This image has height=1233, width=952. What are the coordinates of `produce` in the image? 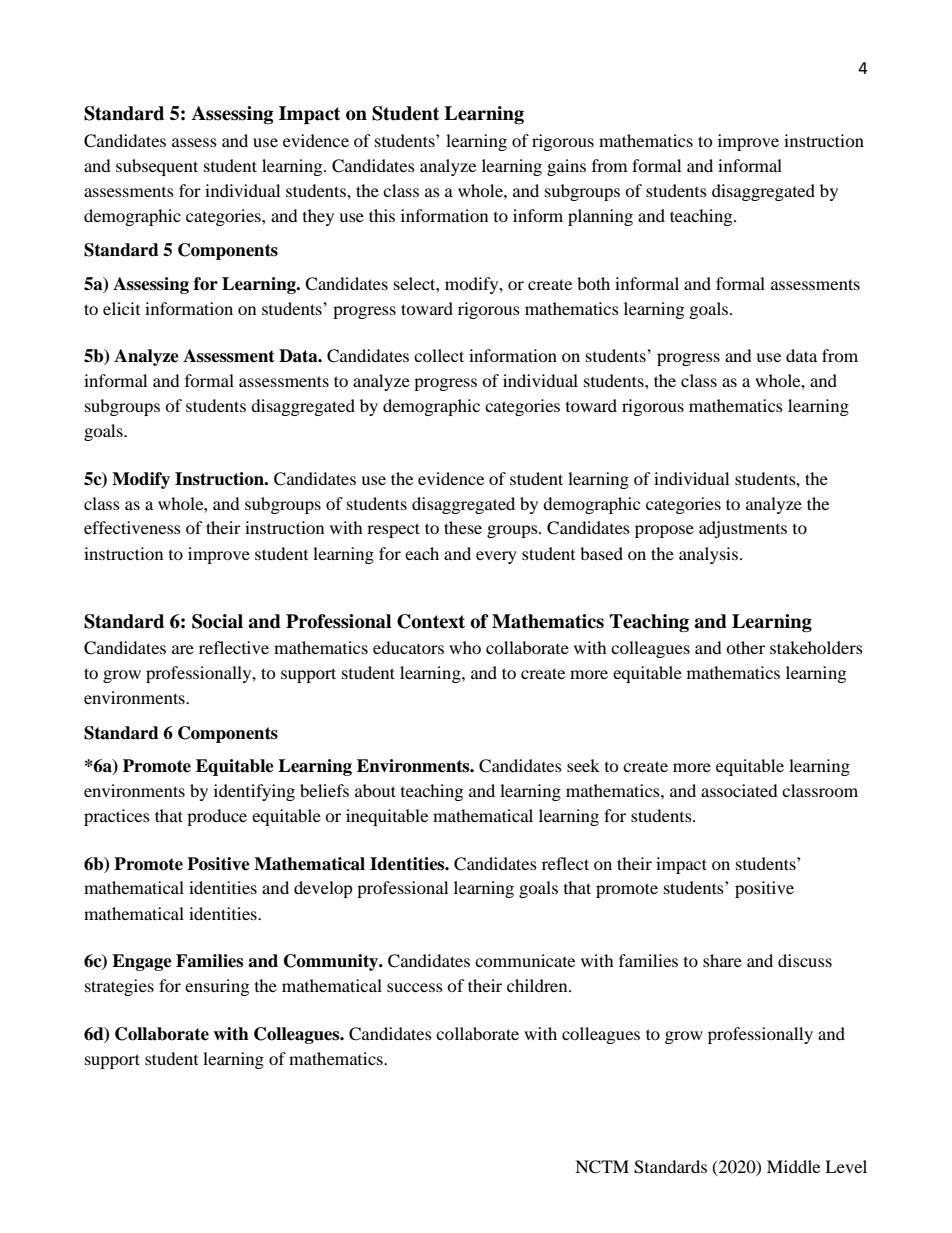 It's located at (217, 817).
